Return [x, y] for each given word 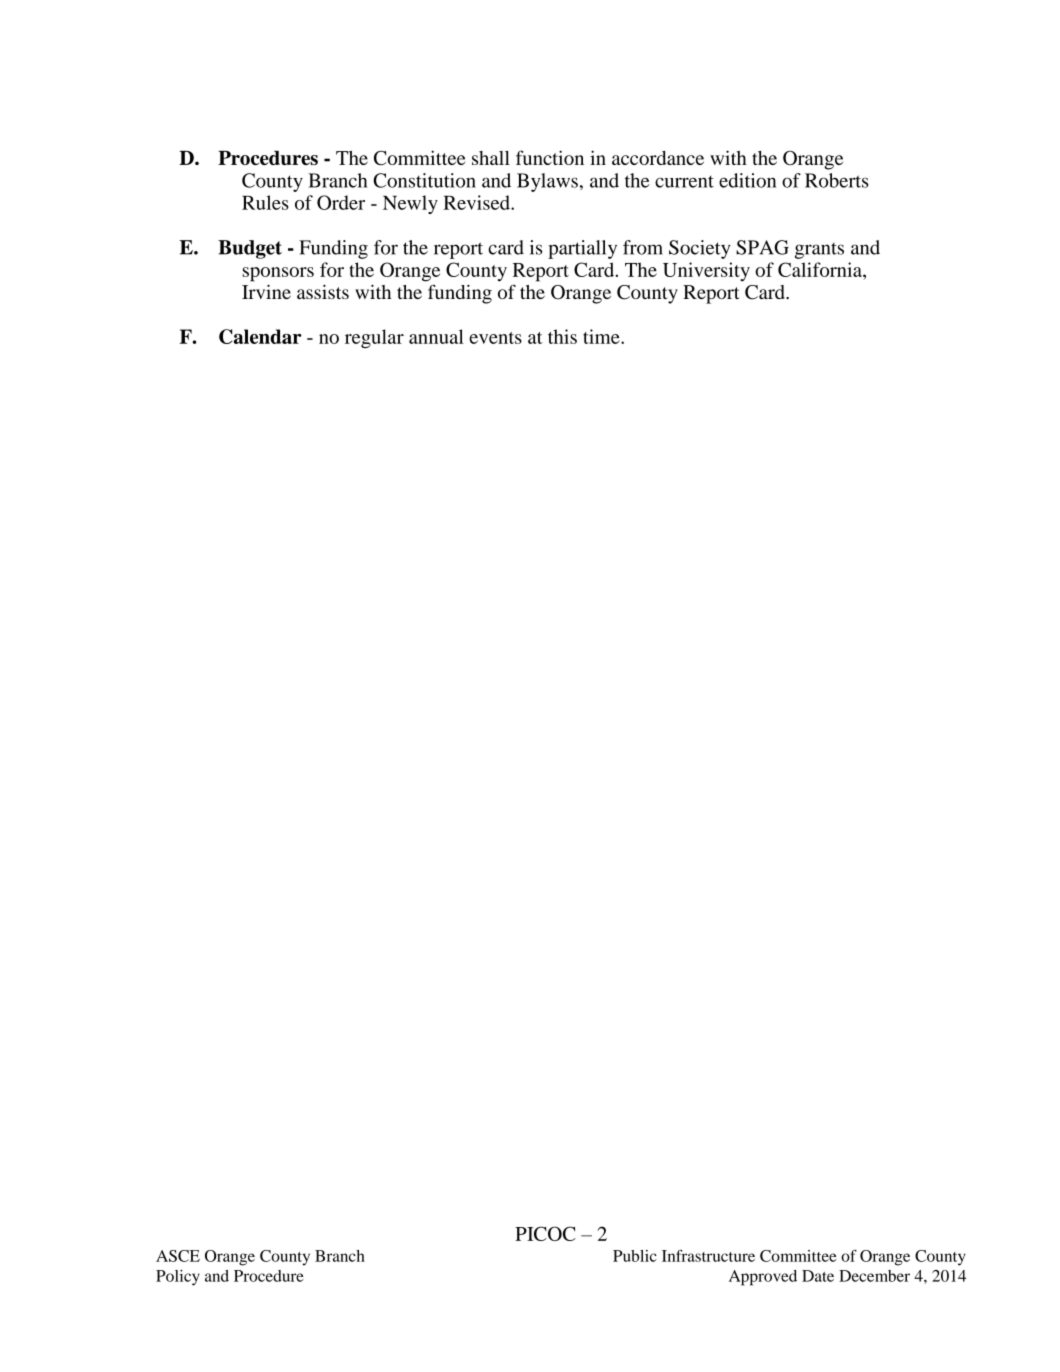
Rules [265, 202]
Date [818, 1276]
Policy [178, 1277]
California [821, 269]
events [495, 338]
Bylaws [547, 182]
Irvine [266, 291]
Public [635, 1256]
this [562, 336]
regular [374, 338]
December [874, 1276]
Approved [763, 1278]
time [602, 336]
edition [747, 180]
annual [436, 336]
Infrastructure [708, 1255]
